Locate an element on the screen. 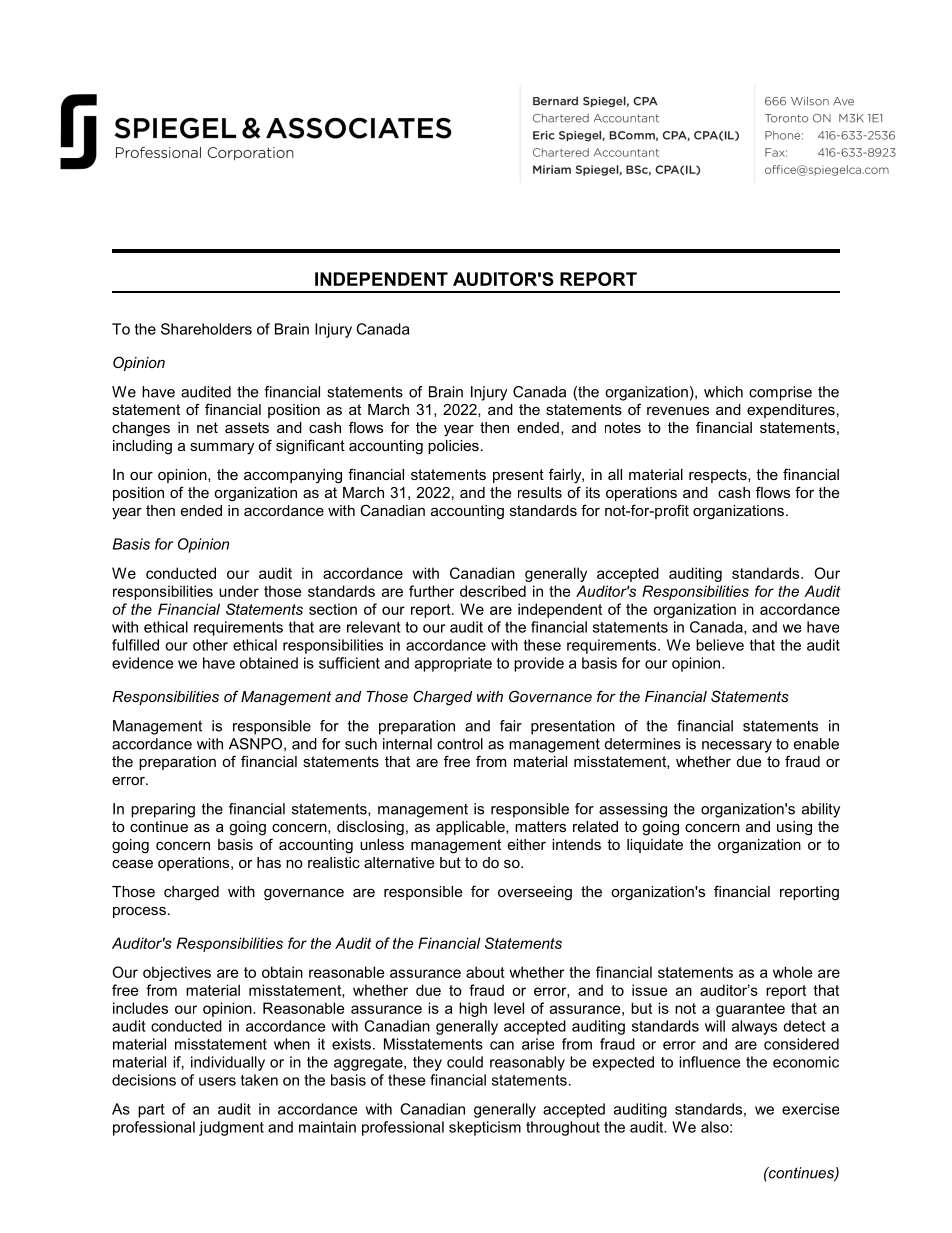 Image resolution: width=952 pixels, height=1233 pixels. whole is located at coordinates (793, 972).
